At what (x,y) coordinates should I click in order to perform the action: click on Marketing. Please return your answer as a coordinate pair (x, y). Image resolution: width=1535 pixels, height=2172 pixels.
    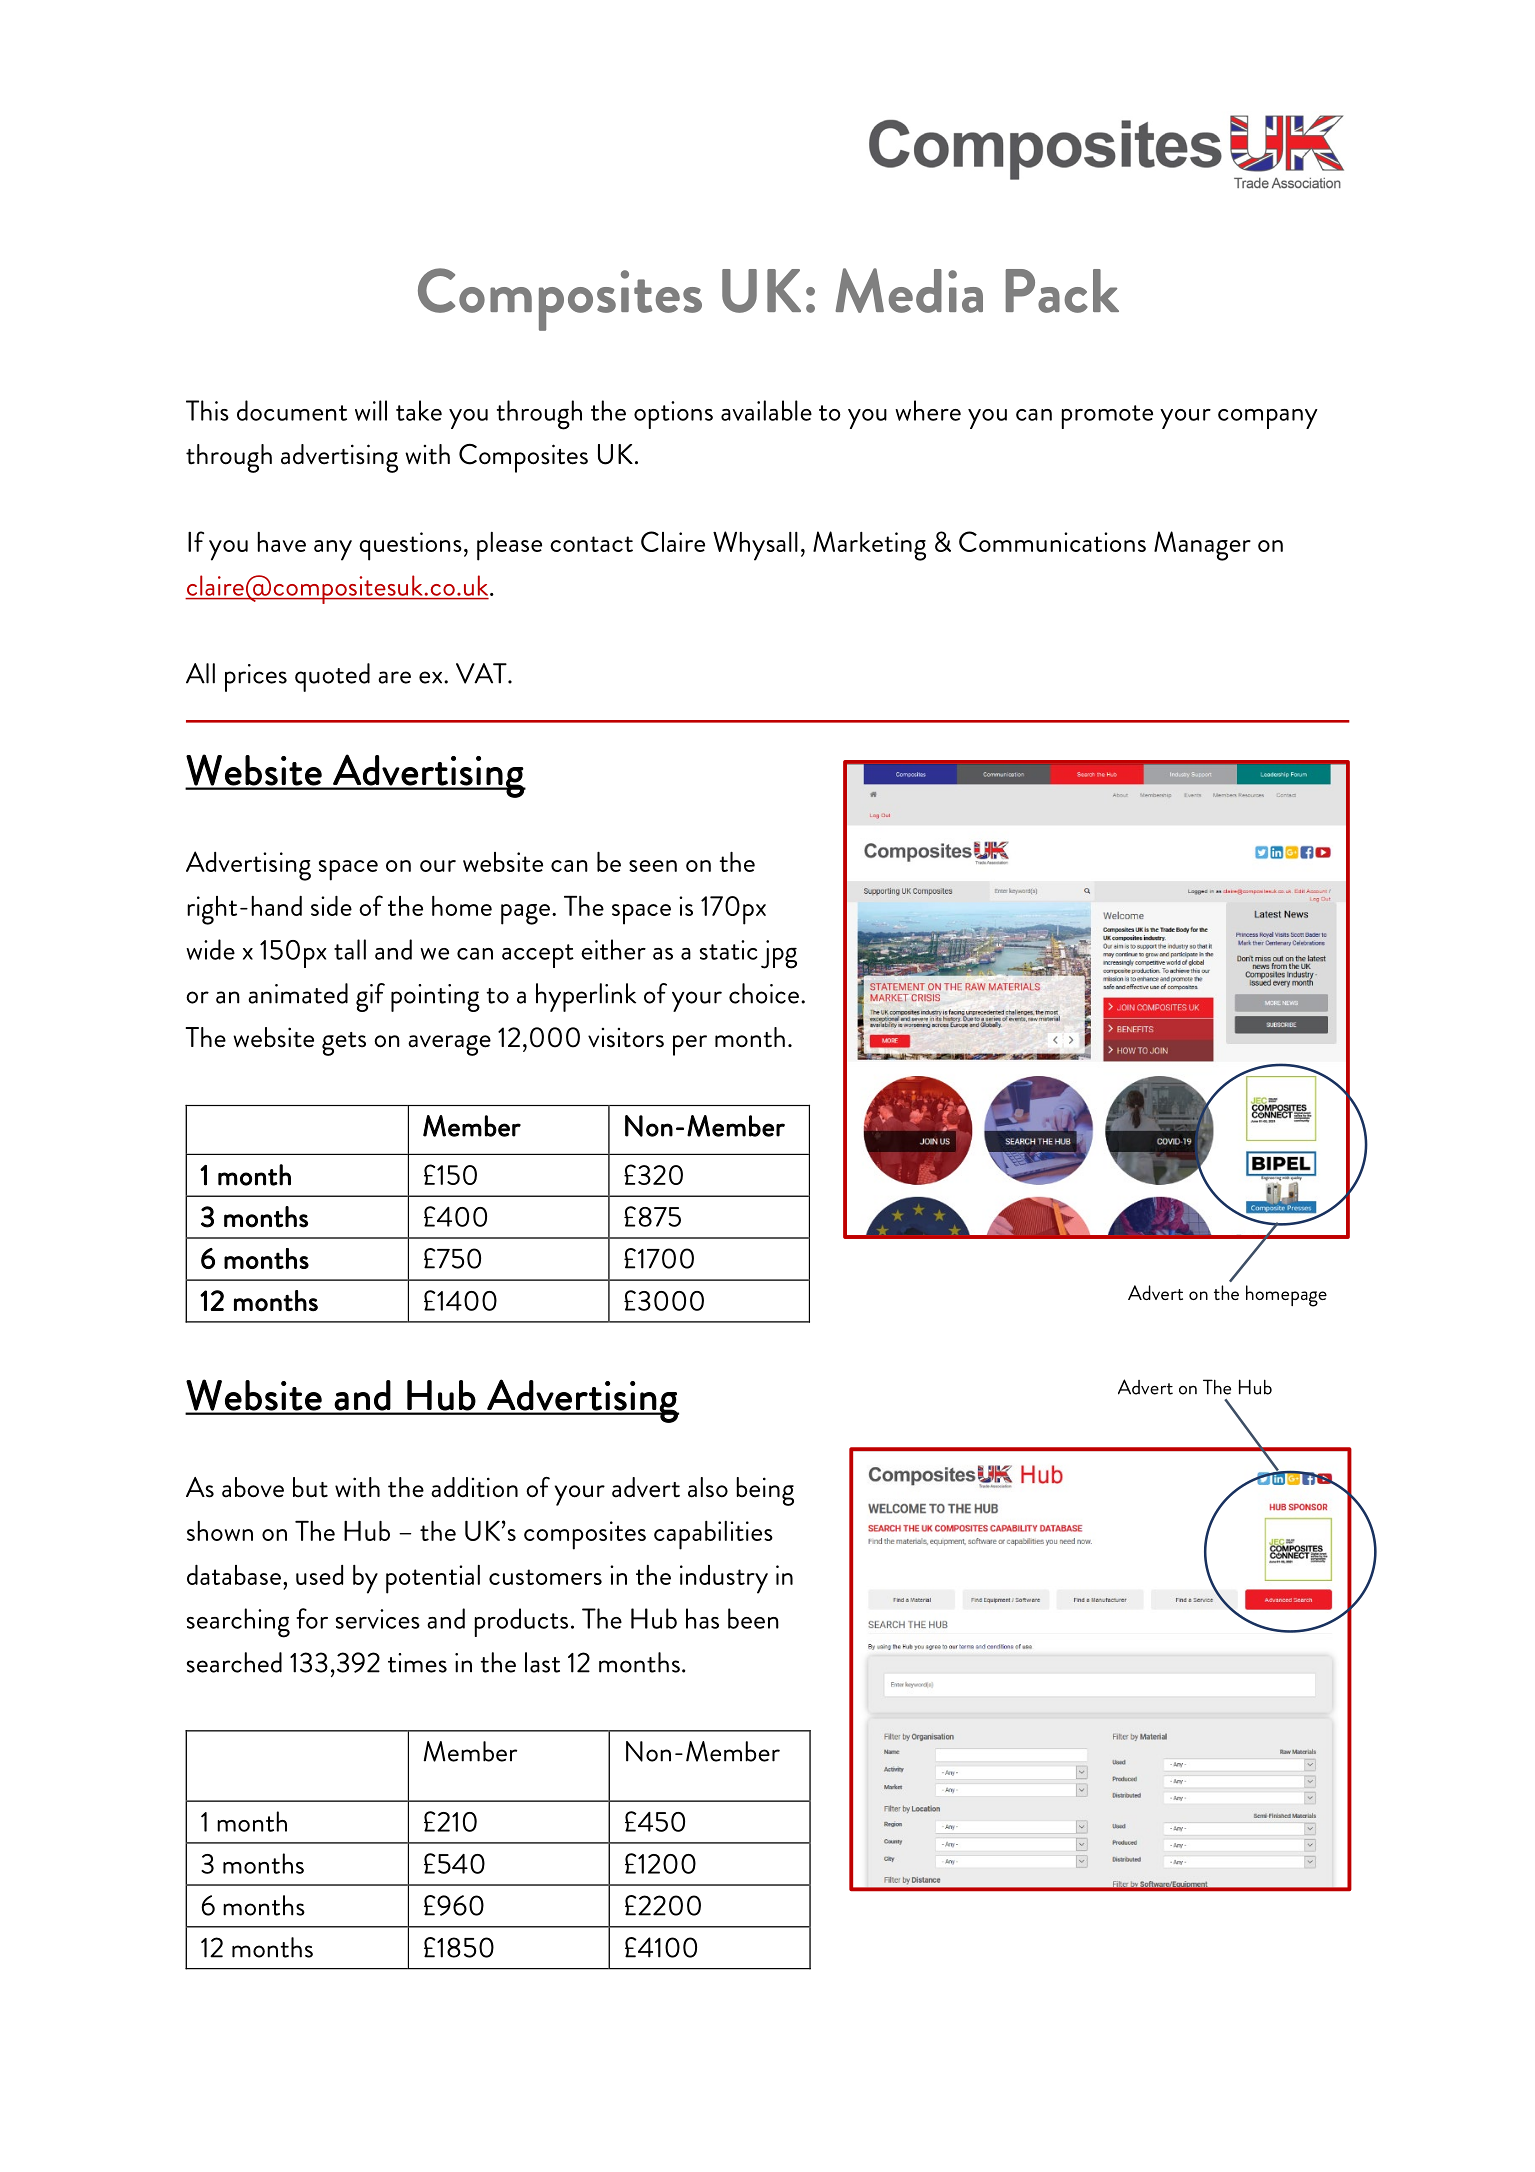
    Looking at the image, I should click on (869, 546).
